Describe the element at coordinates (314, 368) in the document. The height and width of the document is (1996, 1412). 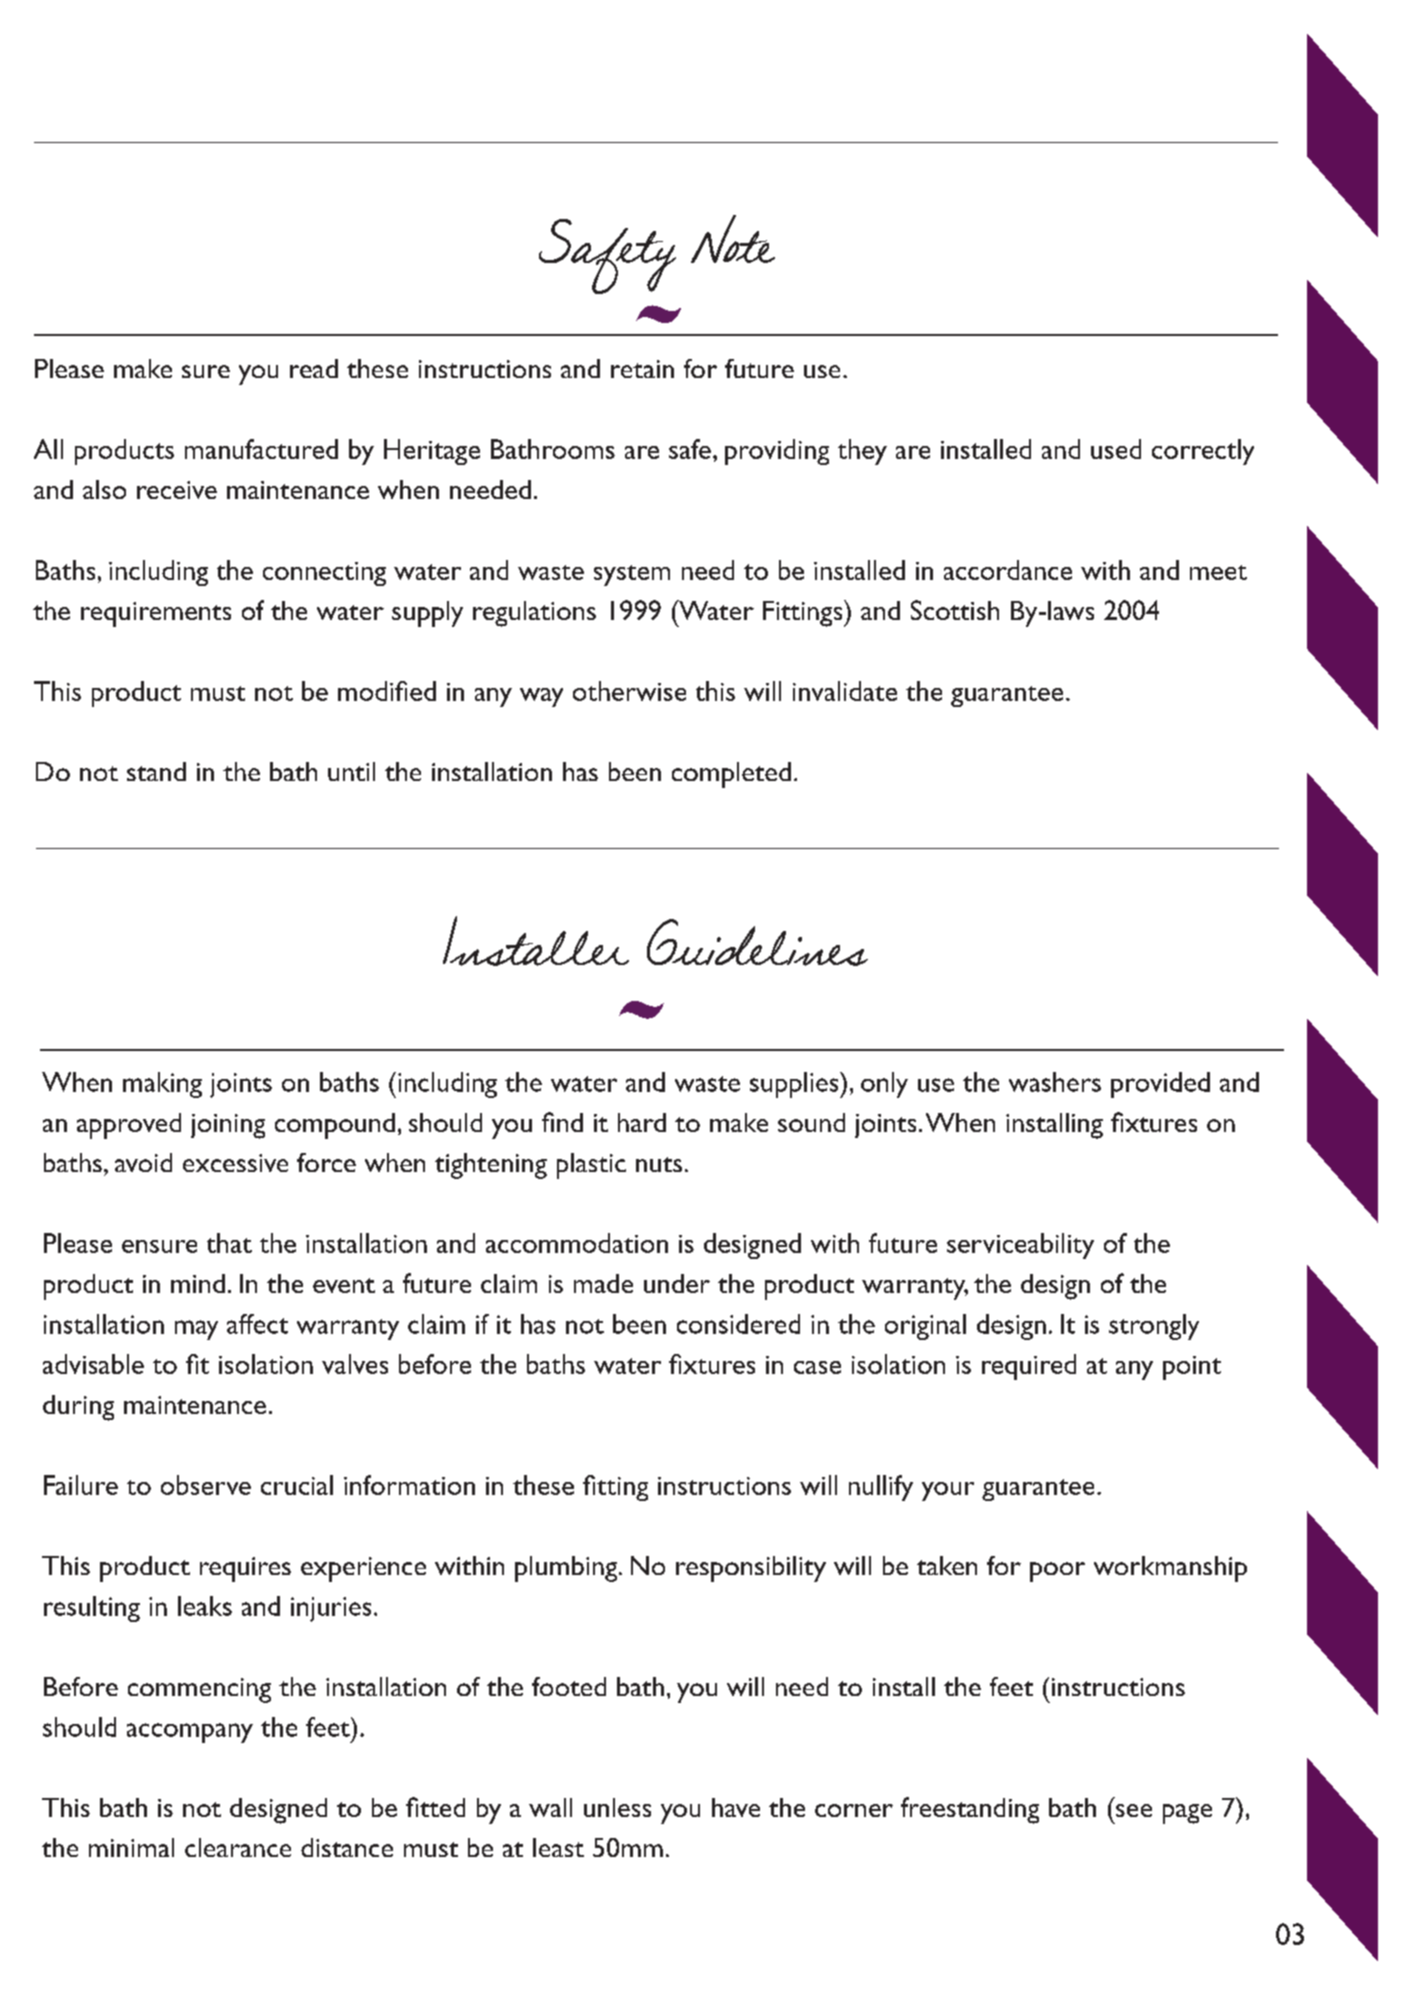
I see `read` at that location.
